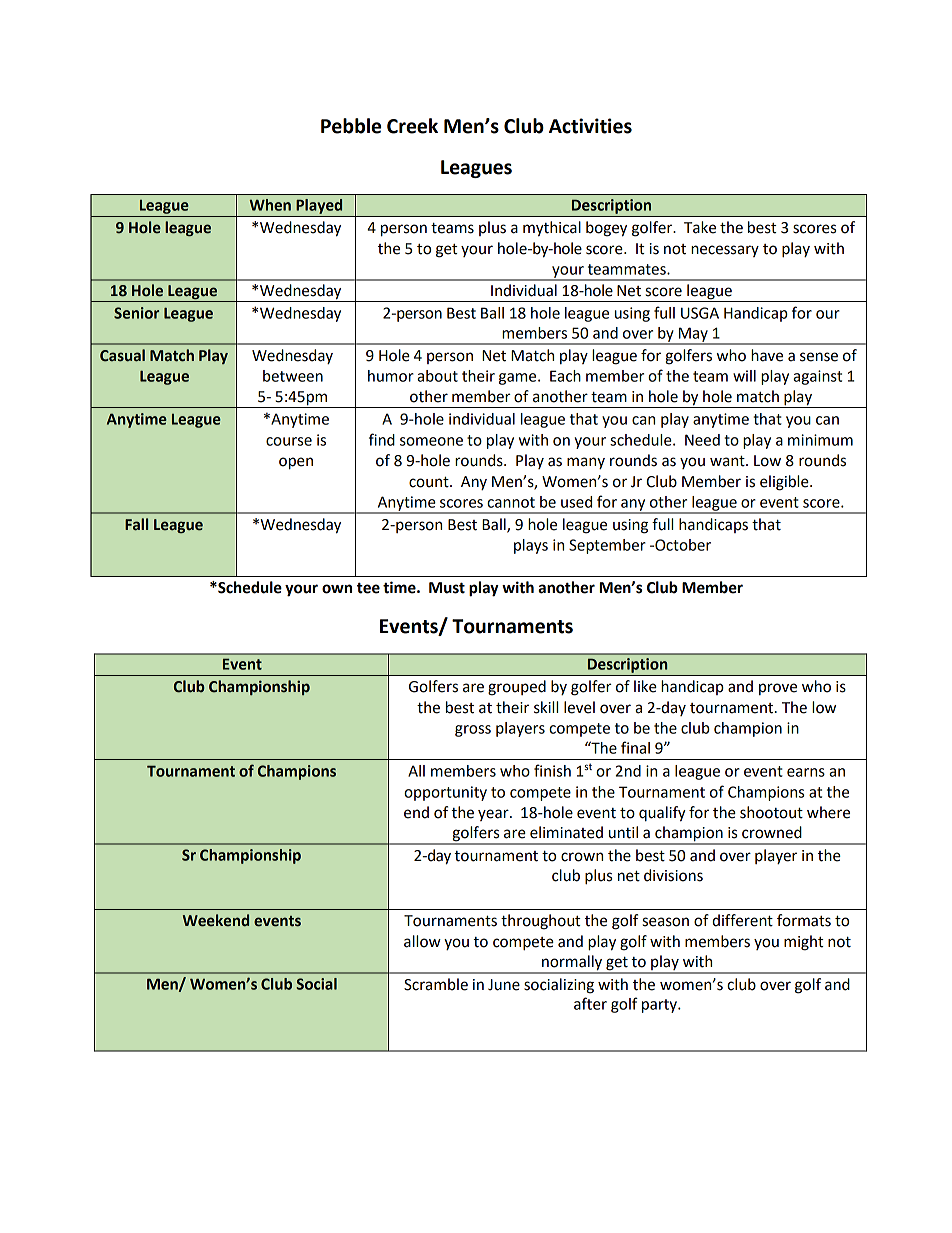 This image has width=952, height=1233. What do you see at coordinates (270, 205) in the image?
I see `When` at bounding box center [270, 205].
